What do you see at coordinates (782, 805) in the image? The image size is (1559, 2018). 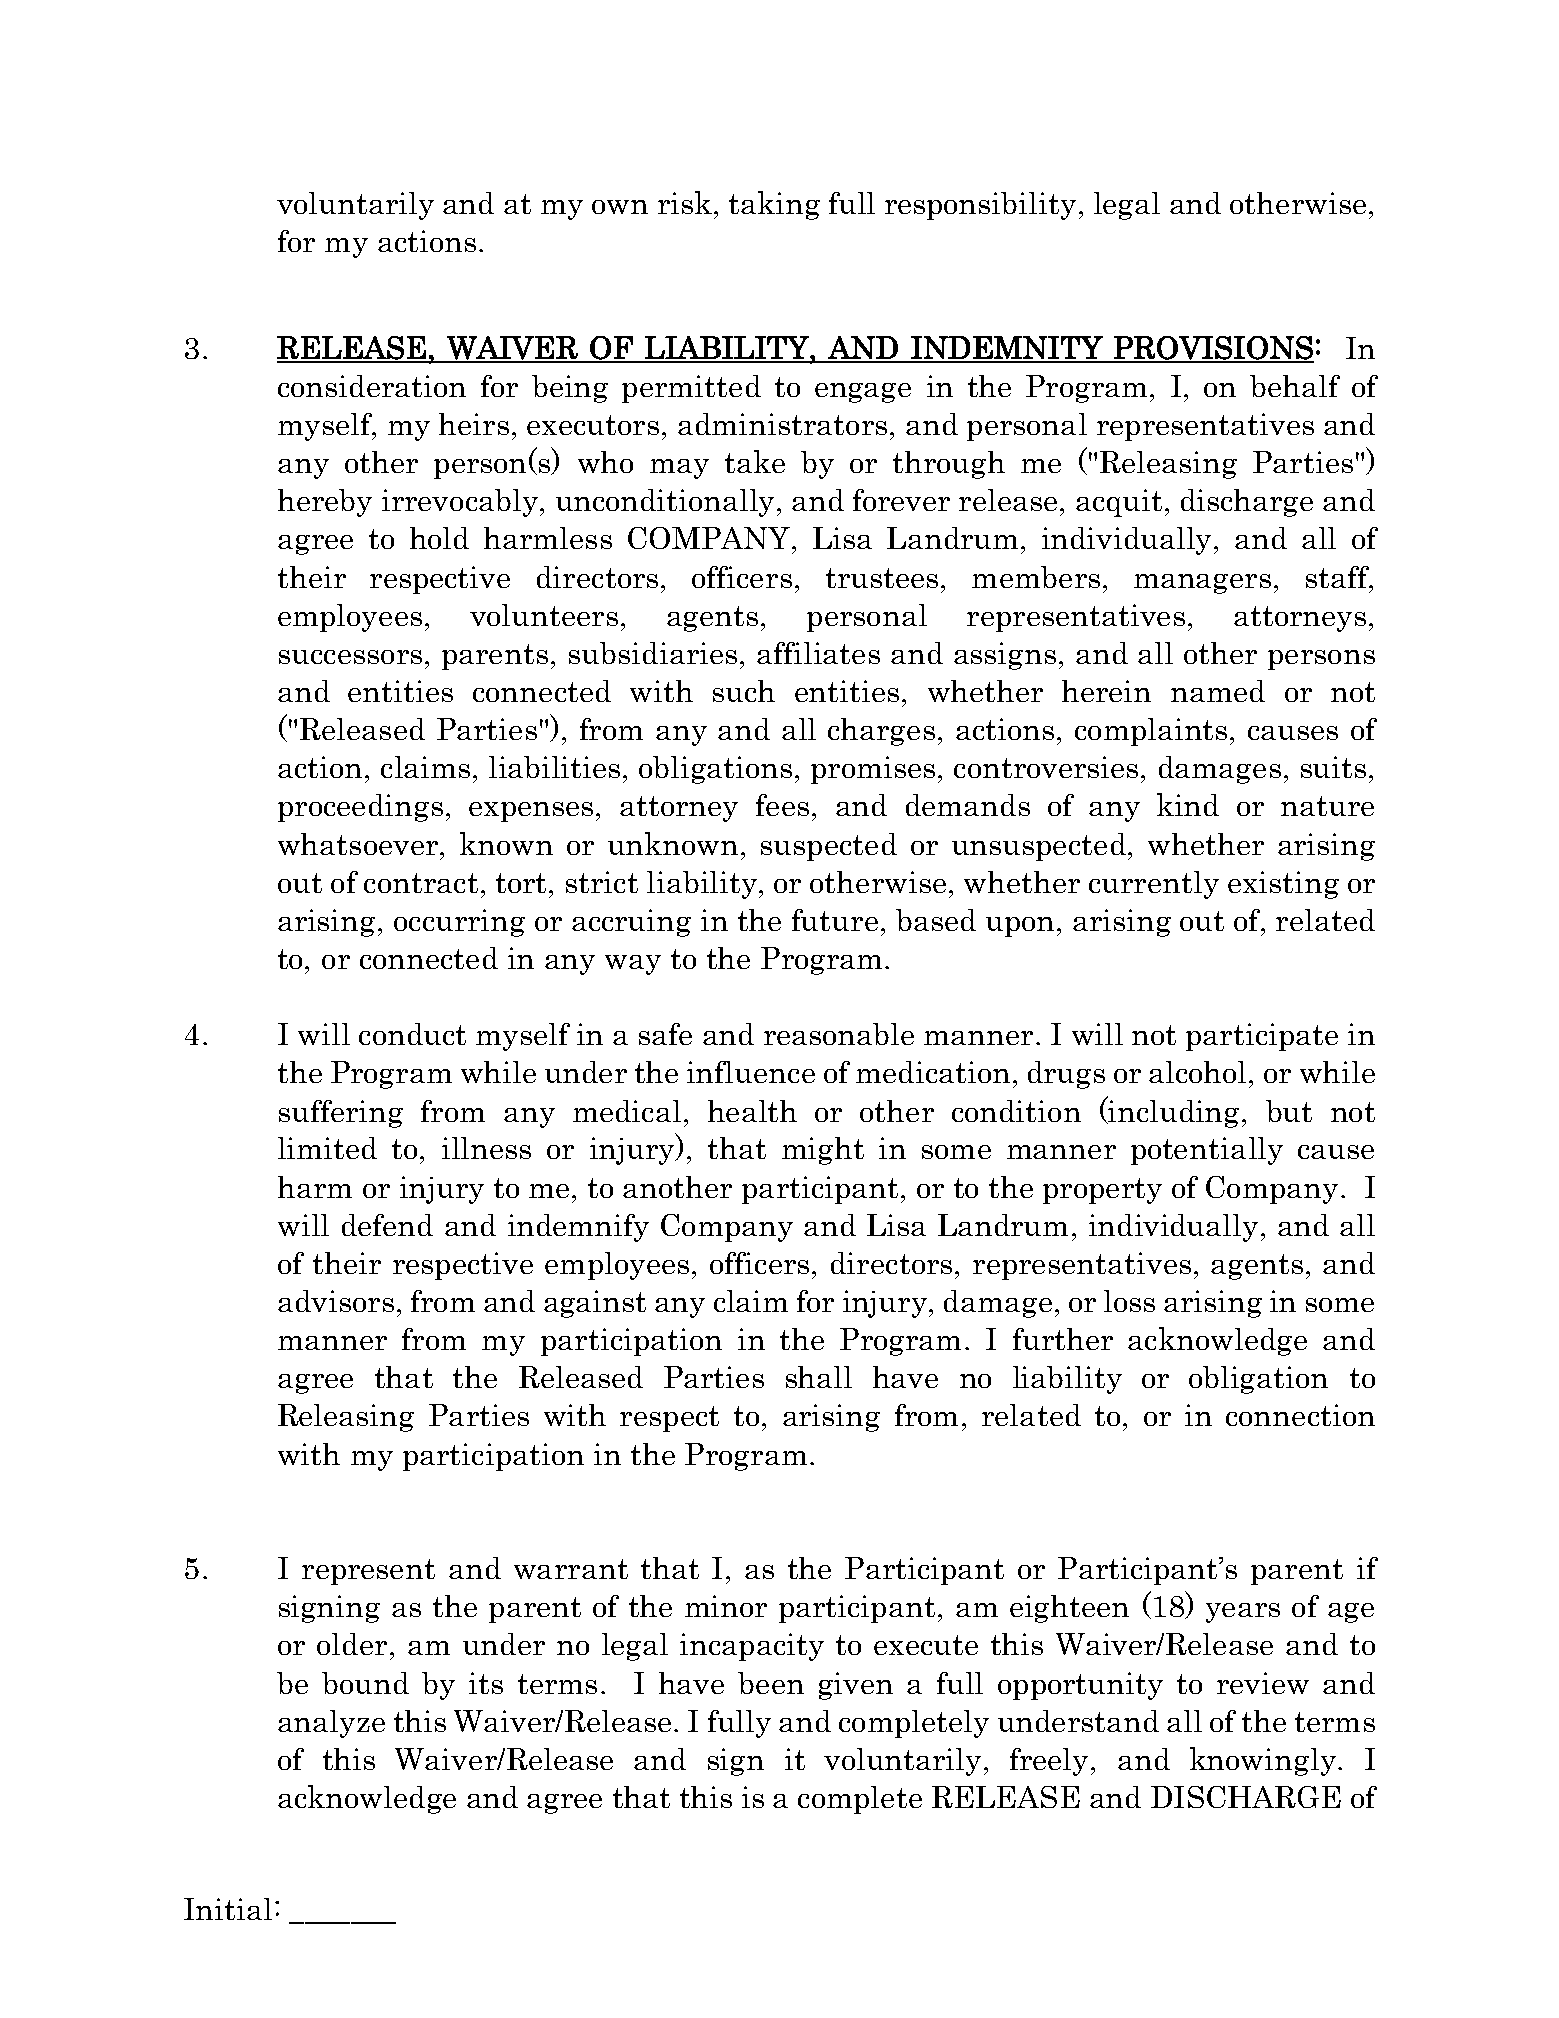 I see `fees` at bounding box center [782, 805].
